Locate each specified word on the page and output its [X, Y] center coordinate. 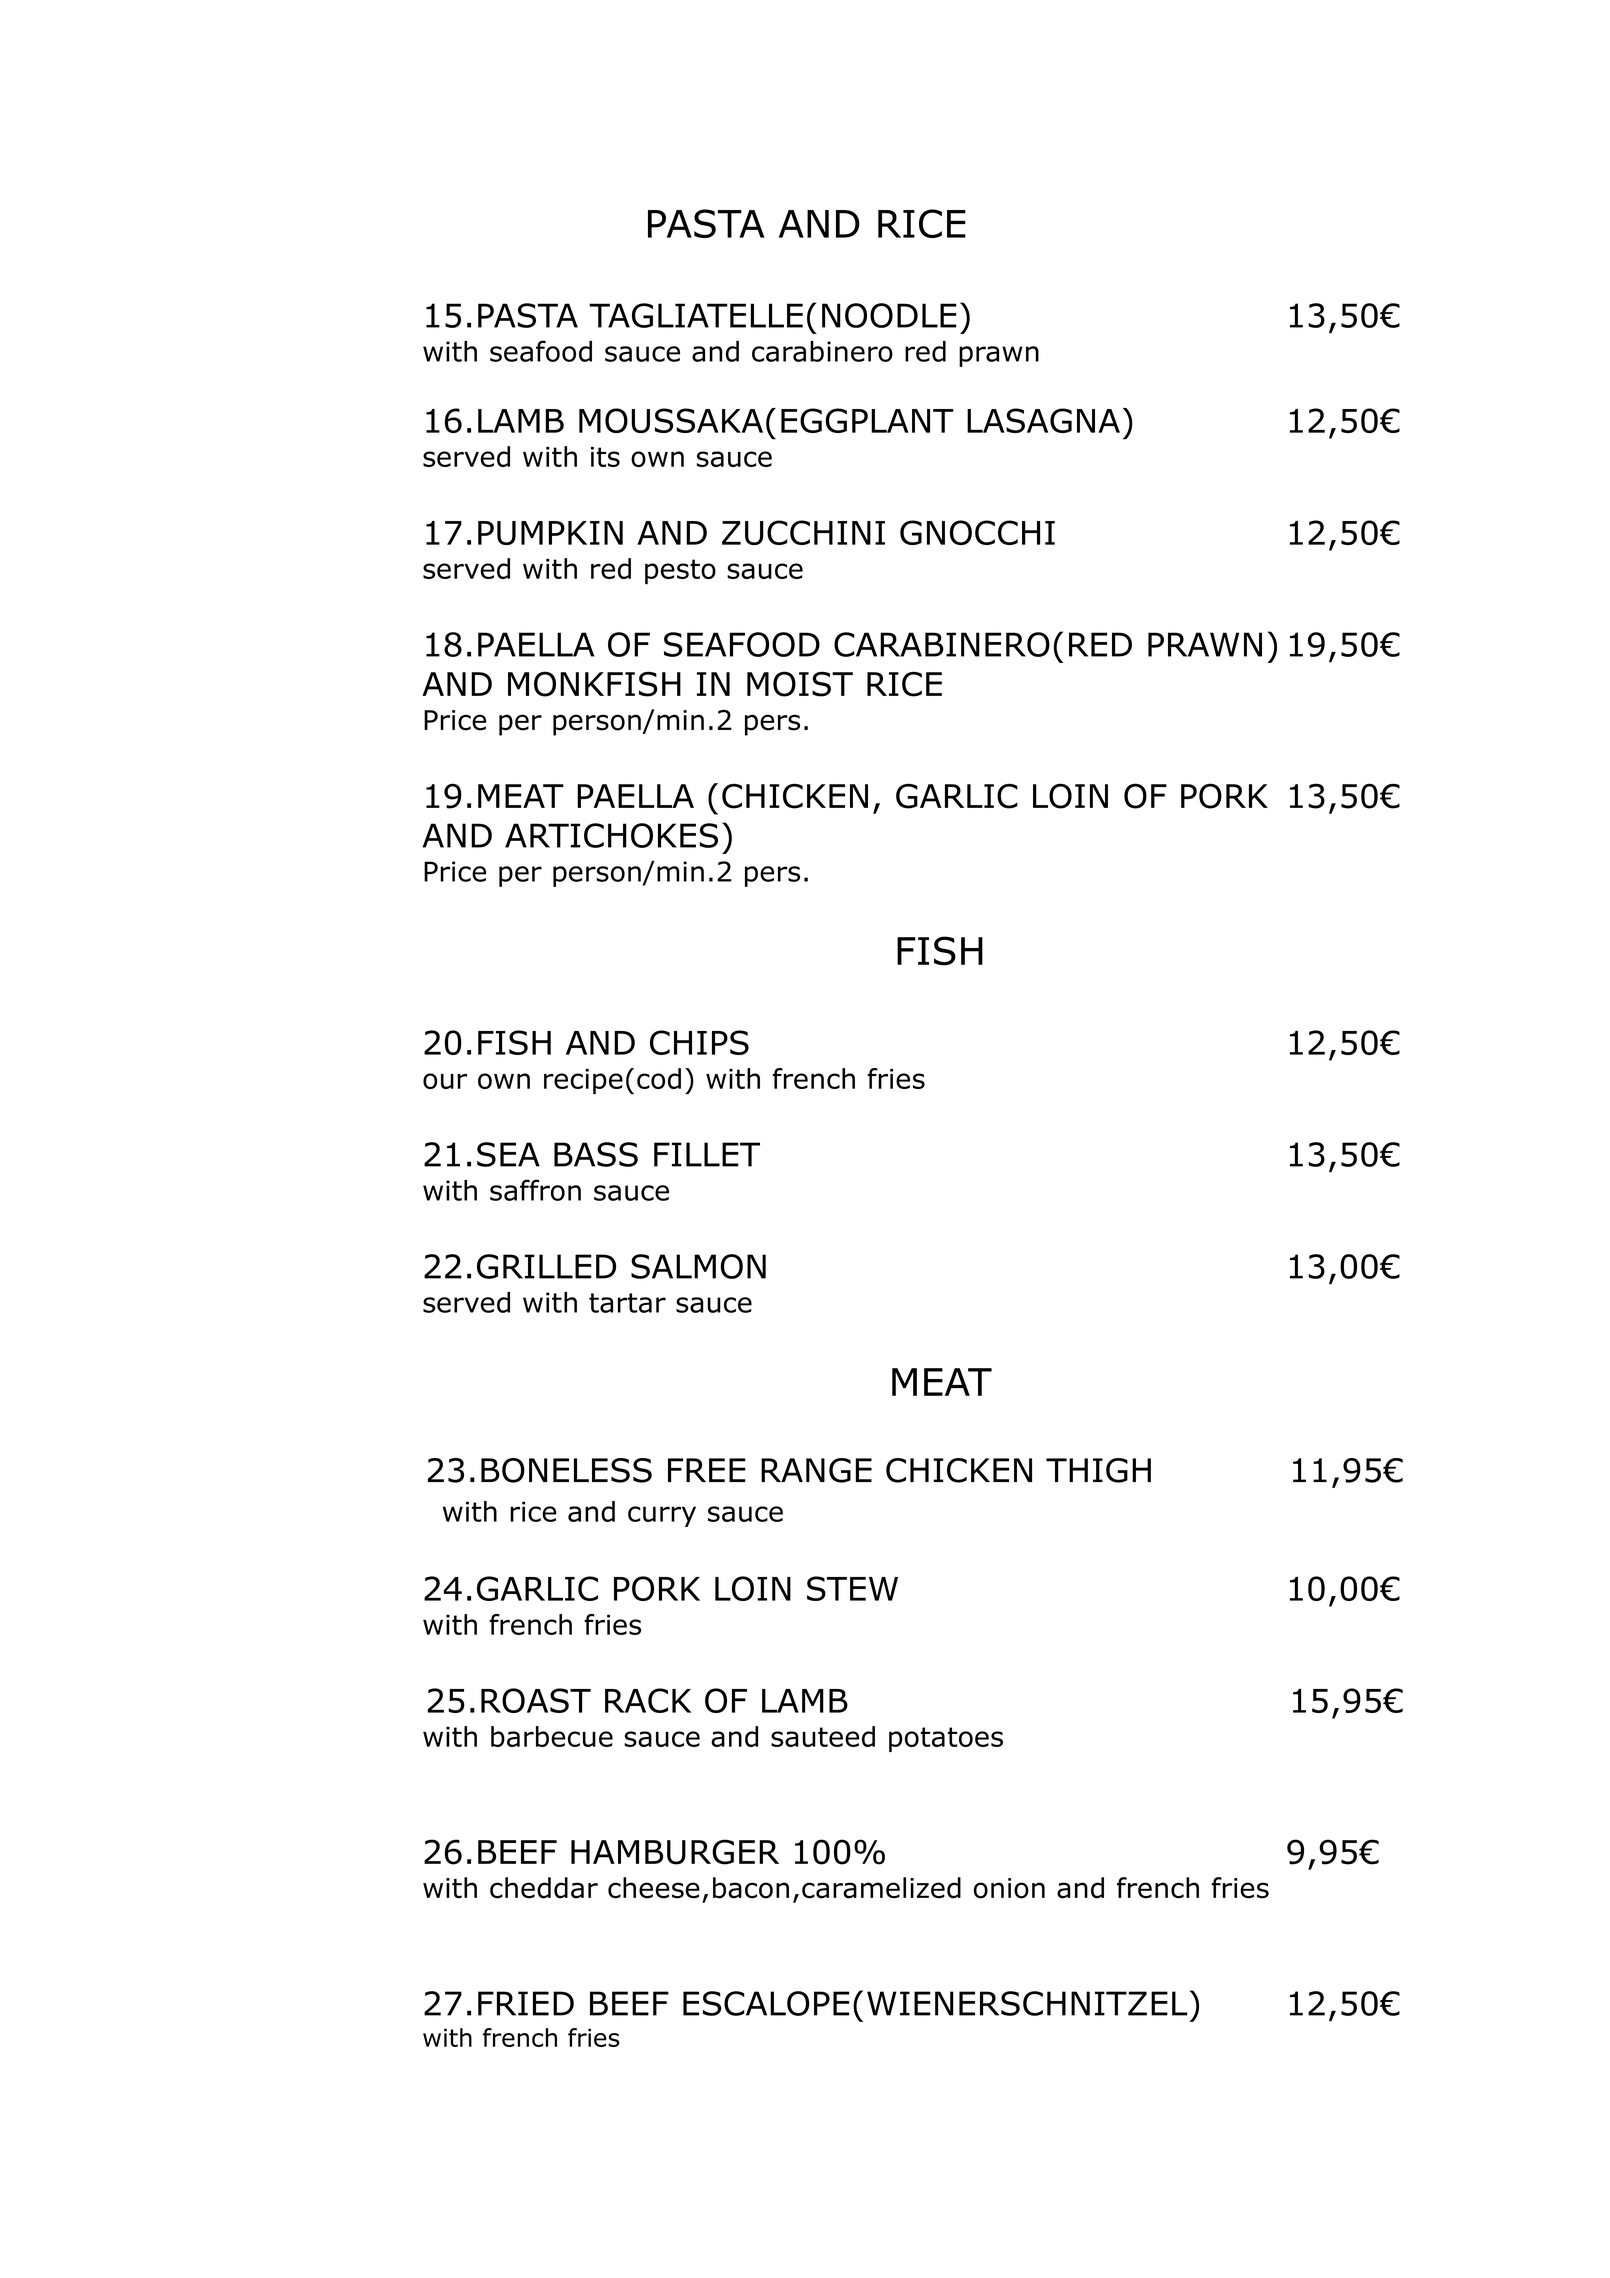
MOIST [800, 684]
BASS [596, 1154]
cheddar [544, 1888]
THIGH [1098, 1470]
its [605, 457]
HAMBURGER [675, 1852]
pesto [680, 571]
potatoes [946, 1739]
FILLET [707, 1154]
